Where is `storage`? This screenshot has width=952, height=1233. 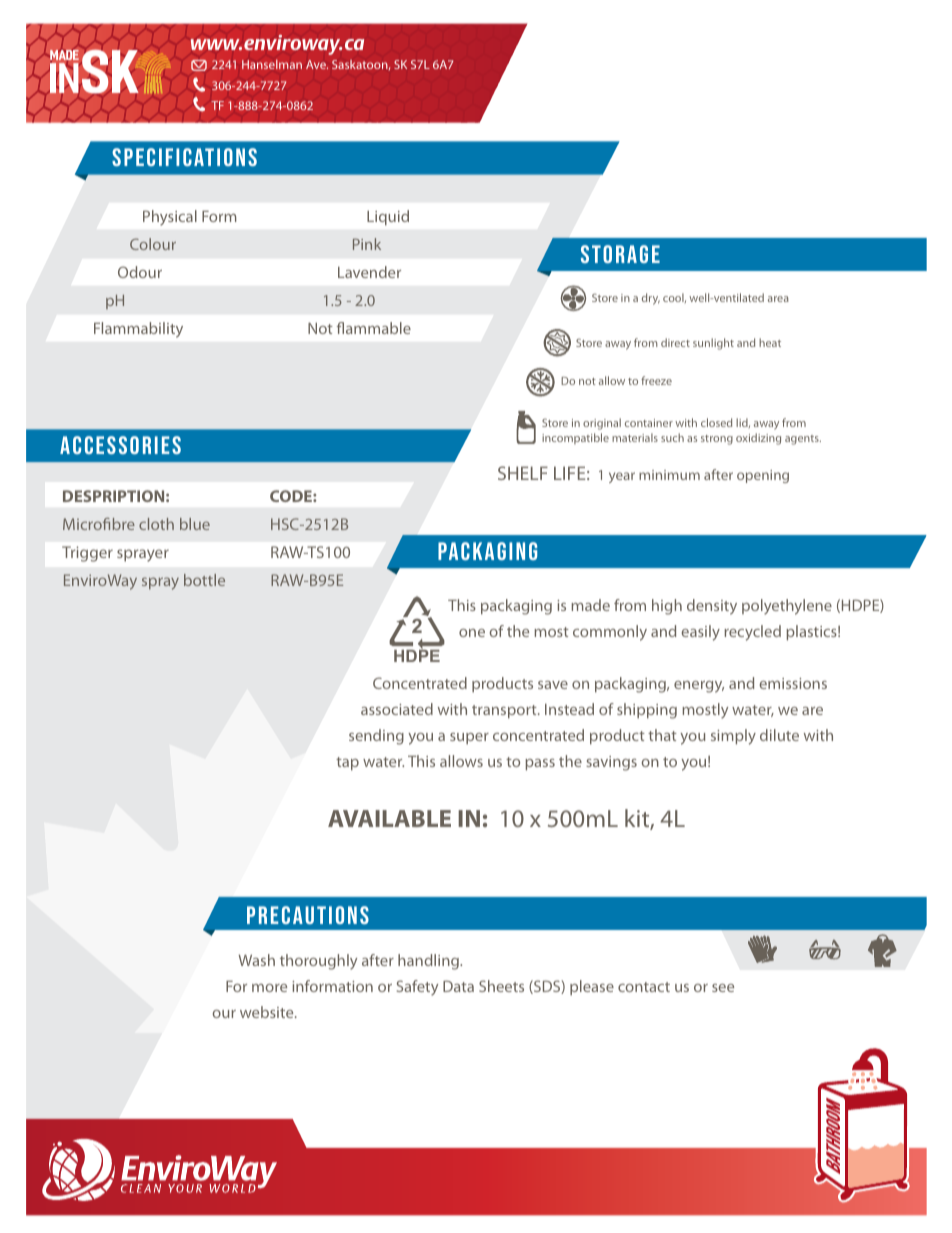 storage is located at coordinates (620, 254).
